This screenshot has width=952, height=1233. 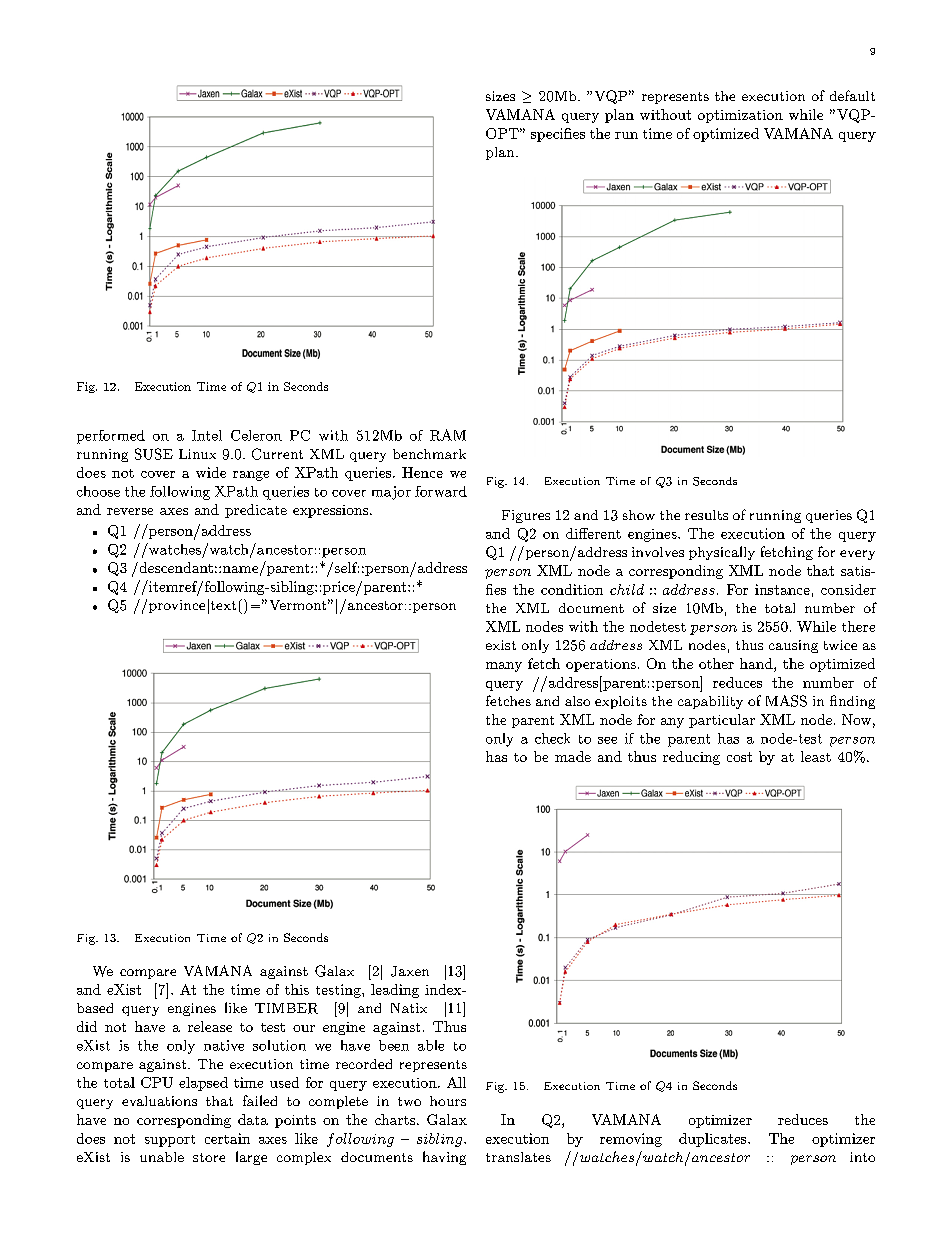 I want to click on default, so click(x=852, y=95).
